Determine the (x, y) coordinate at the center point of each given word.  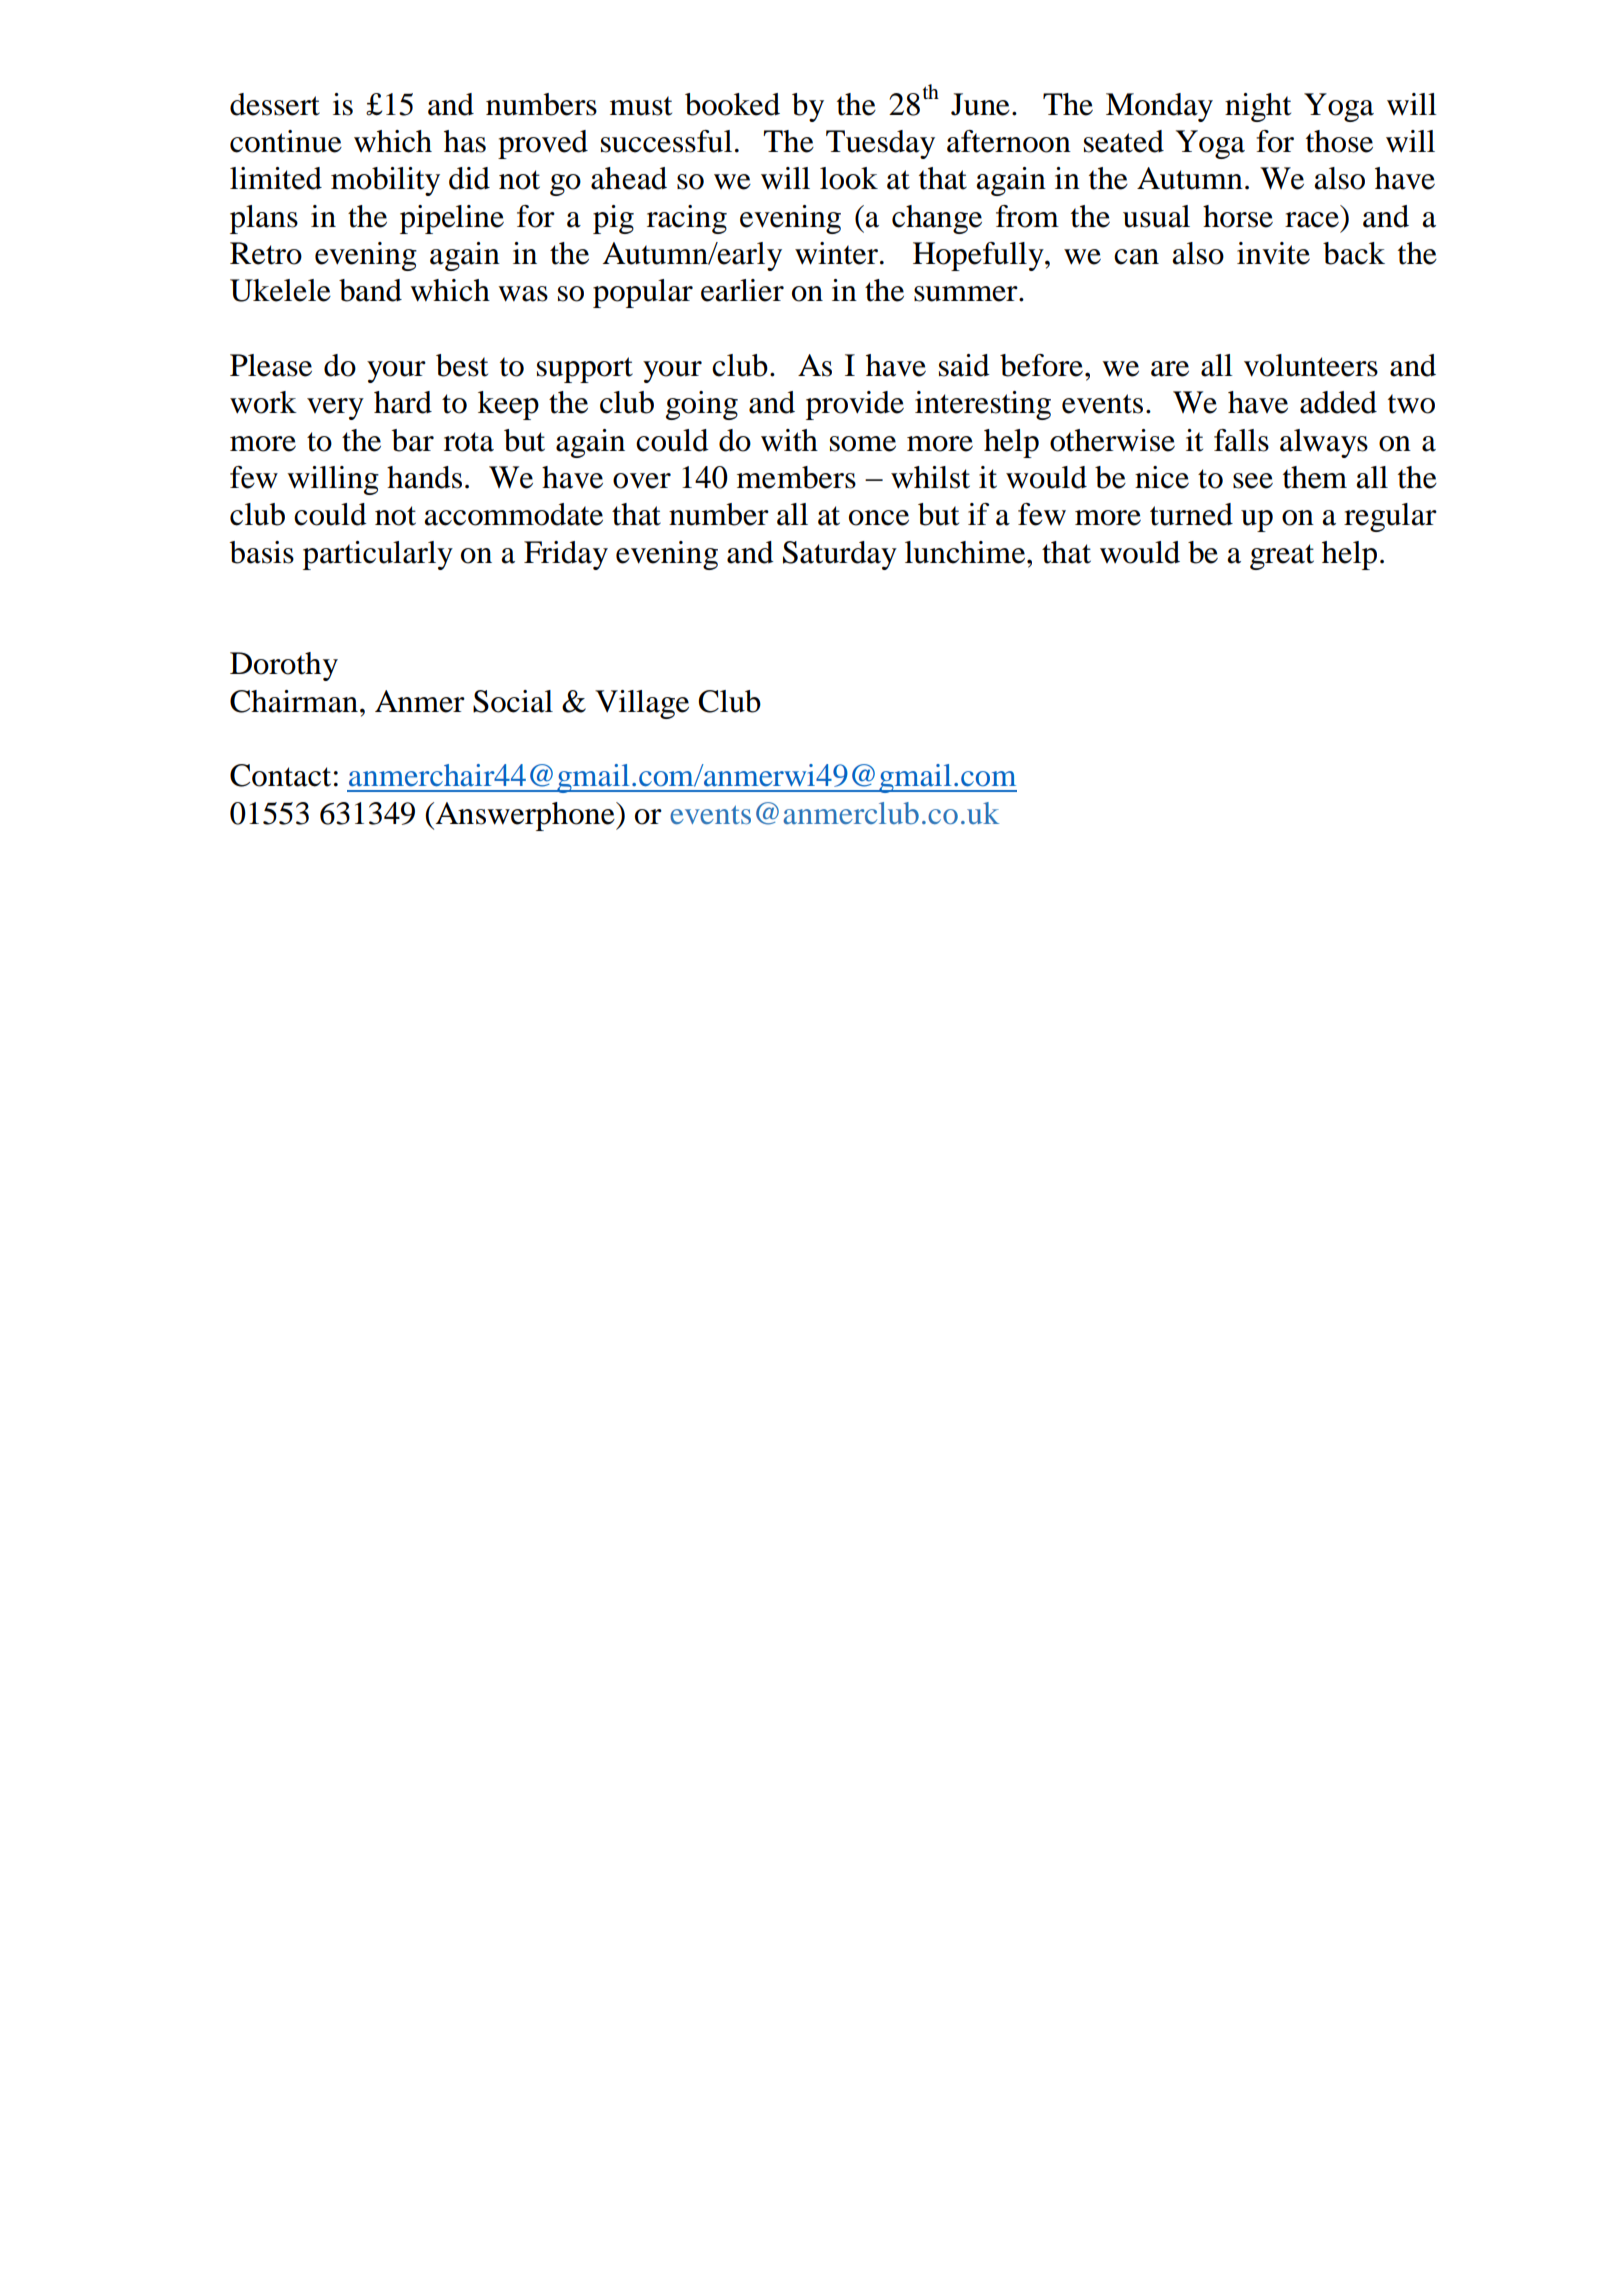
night (1258, 107)
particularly (378, 555)
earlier (742, 290)
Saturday (840, 555)
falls (1241, 440)
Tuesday (880, 144)
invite (1273, 253)
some (863, 444)
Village (642, 704)
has (465, 141)
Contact (280, 775)
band (370, 290)
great (1282, 557)
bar (413, 440)
